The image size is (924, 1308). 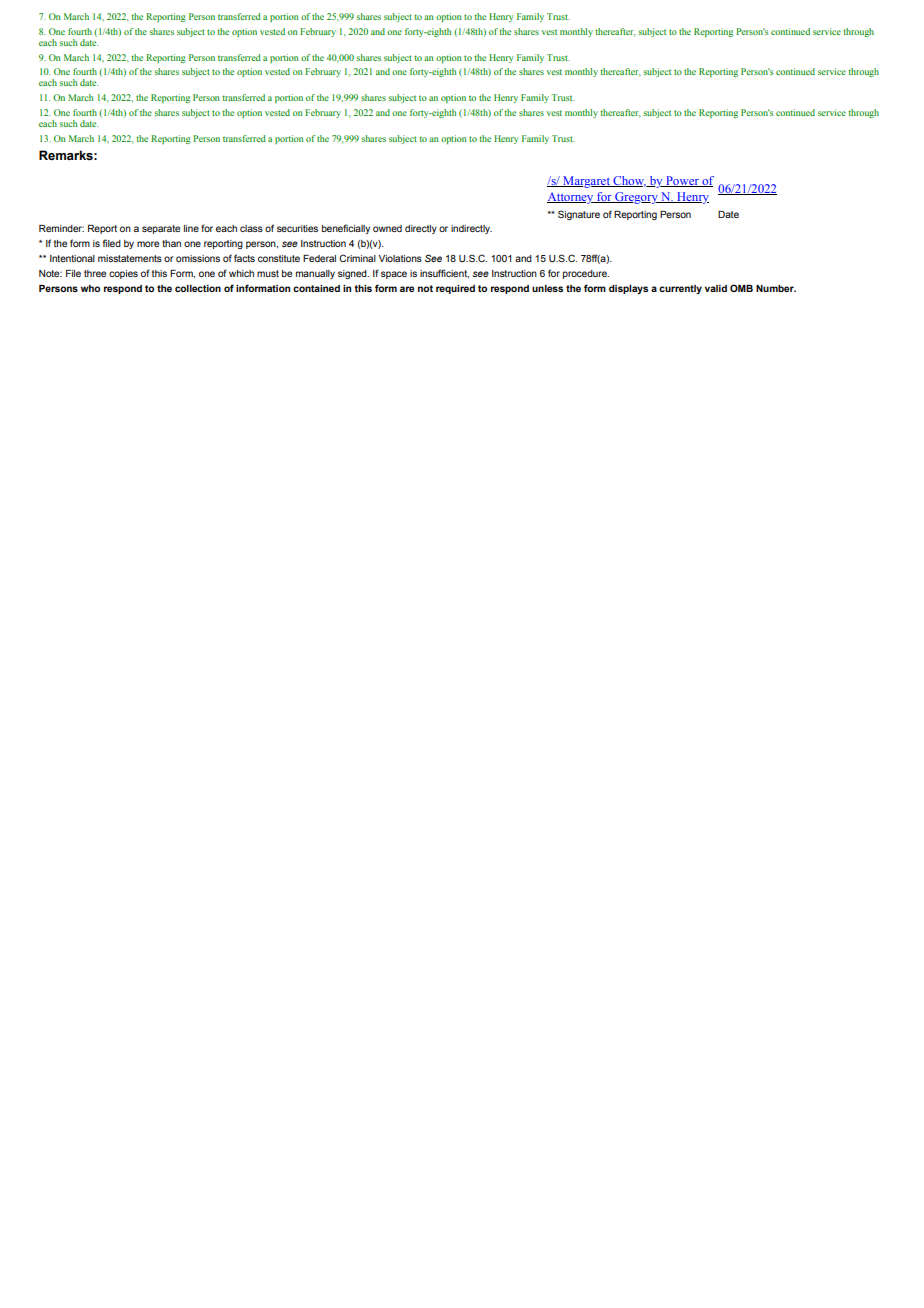 What do you see at coordinates (586, 182) in the image?
I see `Margaret` at bounding box center [586, 182].
